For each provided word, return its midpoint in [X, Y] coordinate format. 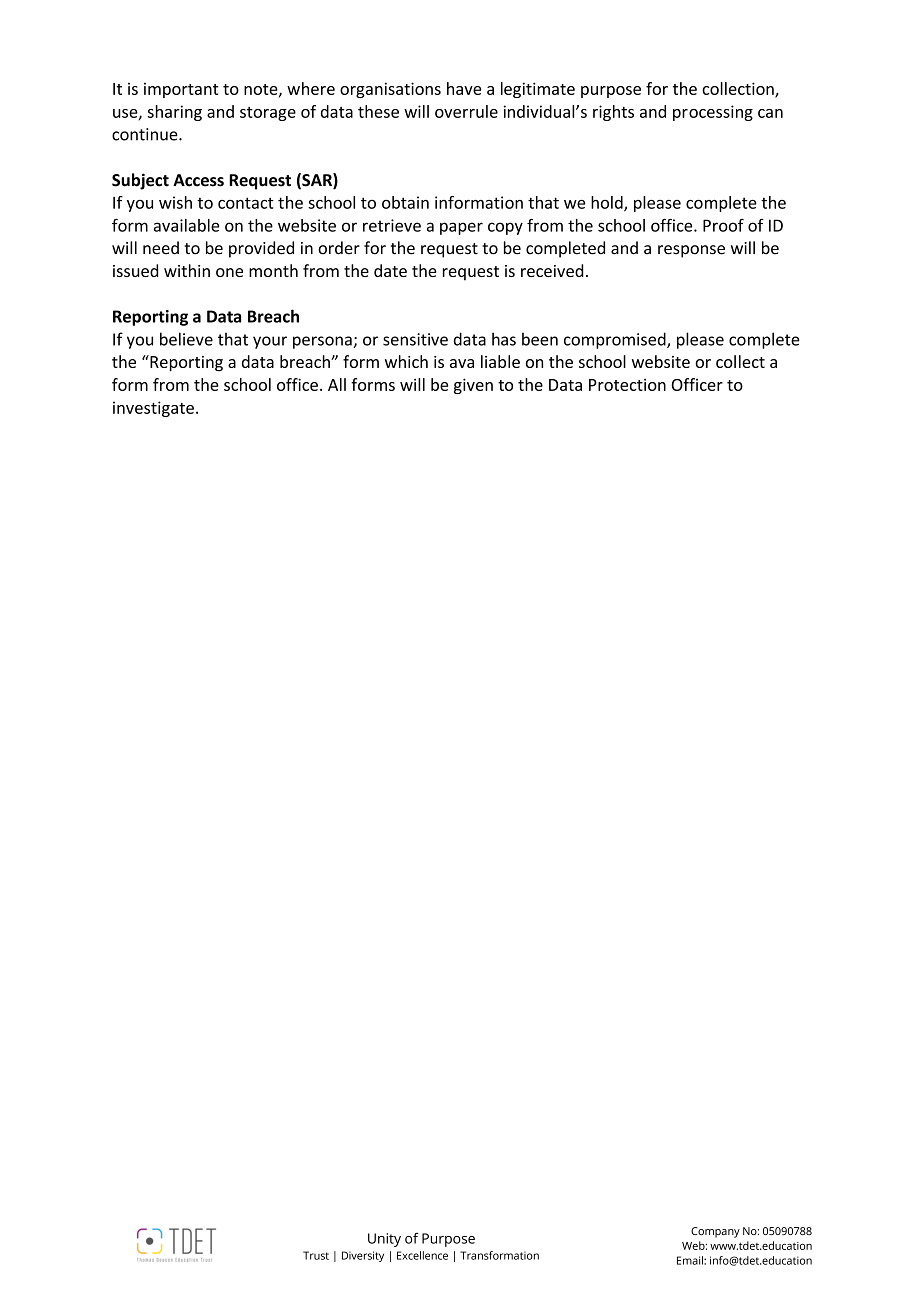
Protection [627, 384]
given [473, 386]
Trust [316, 1255]
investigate [153, 409]
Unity [384, 1240]
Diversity [363, 1256]
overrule [466, 111]
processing [713, 113]
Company [715, 1232]
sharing [175, 113]
